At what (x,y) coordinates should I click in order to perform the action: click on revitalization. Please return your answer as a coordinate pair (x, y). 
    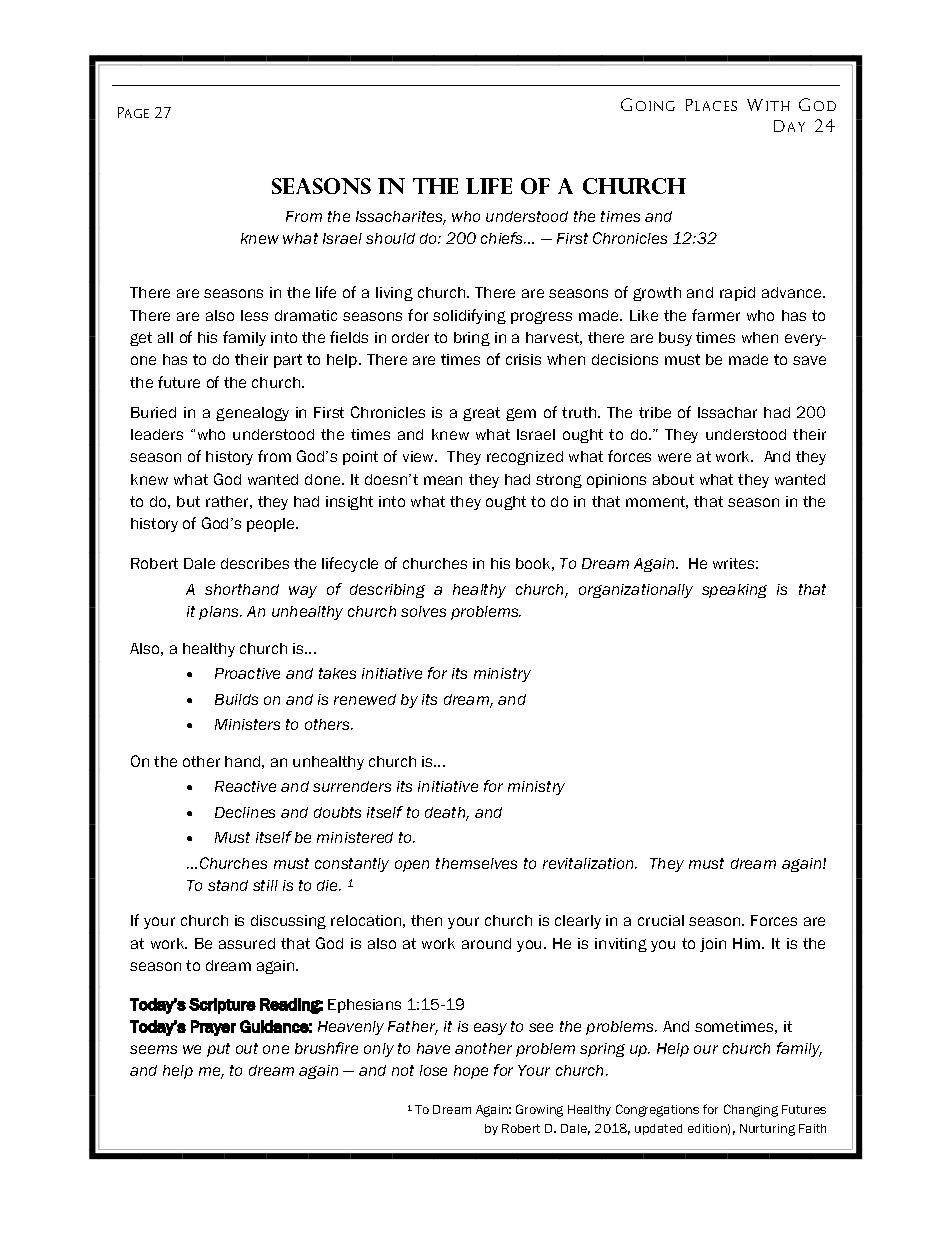
    Looking at the image, I should click on (589, 863).
